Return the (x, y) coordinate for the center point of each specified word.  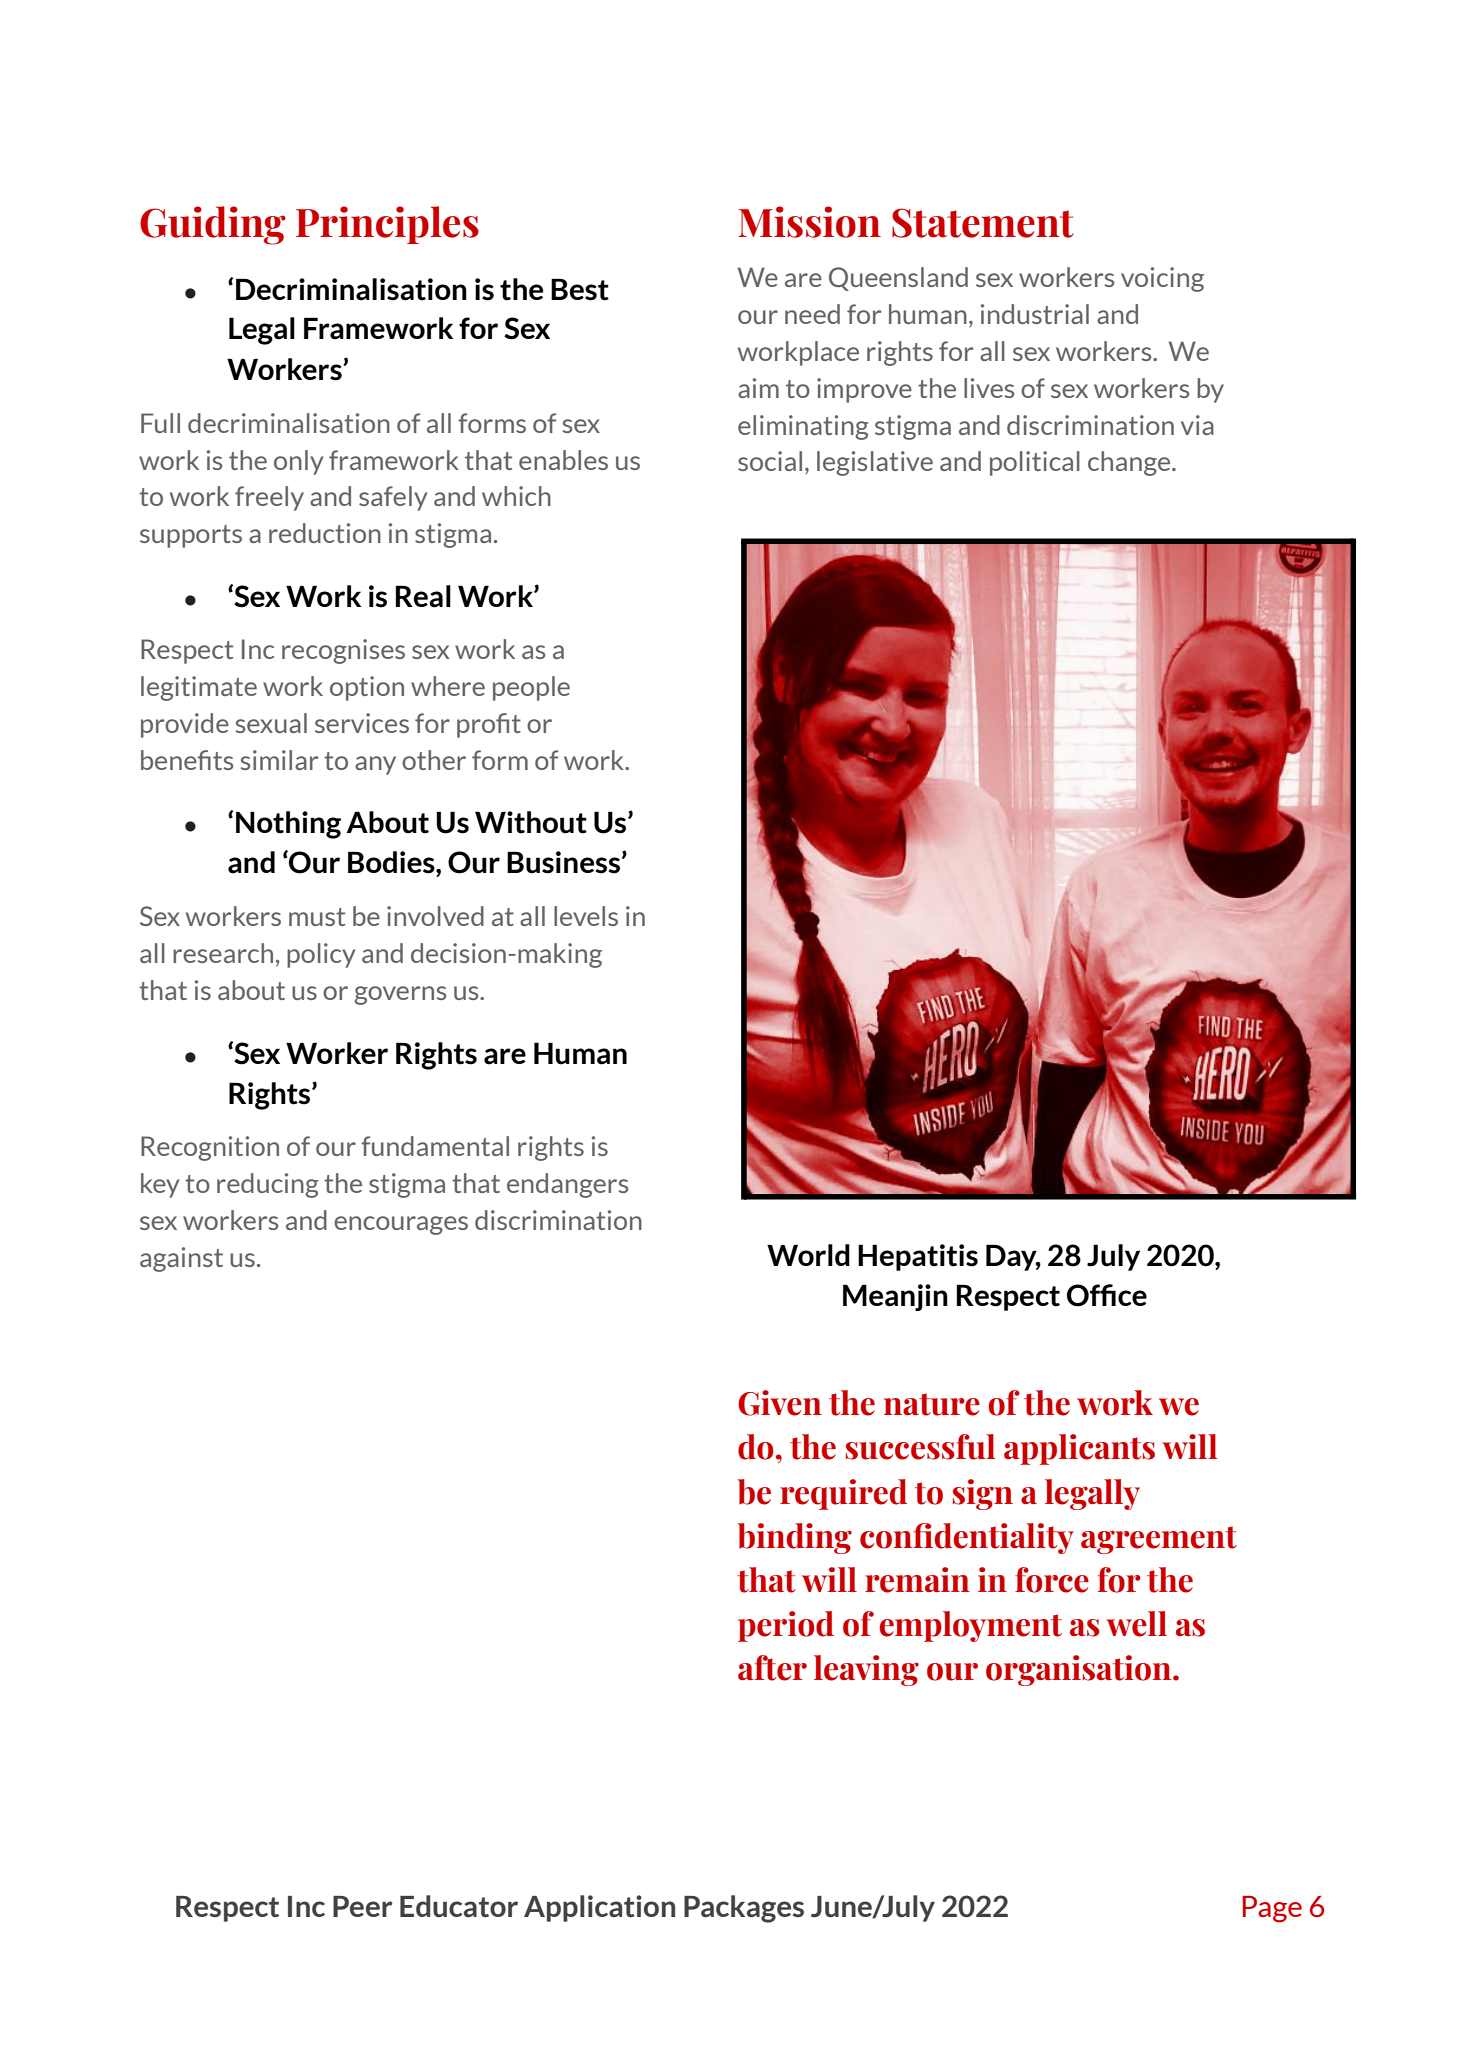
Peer (363, 1906)
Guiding (213, 225)
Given (780, 1403)
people (531, 688)
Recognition (210, 1148)
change (1130, 463)
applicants (1079, 1449)
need (812, 314)
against (181, 1259)
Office (1107, 1295)
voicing (1162, 279)
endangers (567, 1185)
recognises (343, 651)
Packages (744, 1909)
